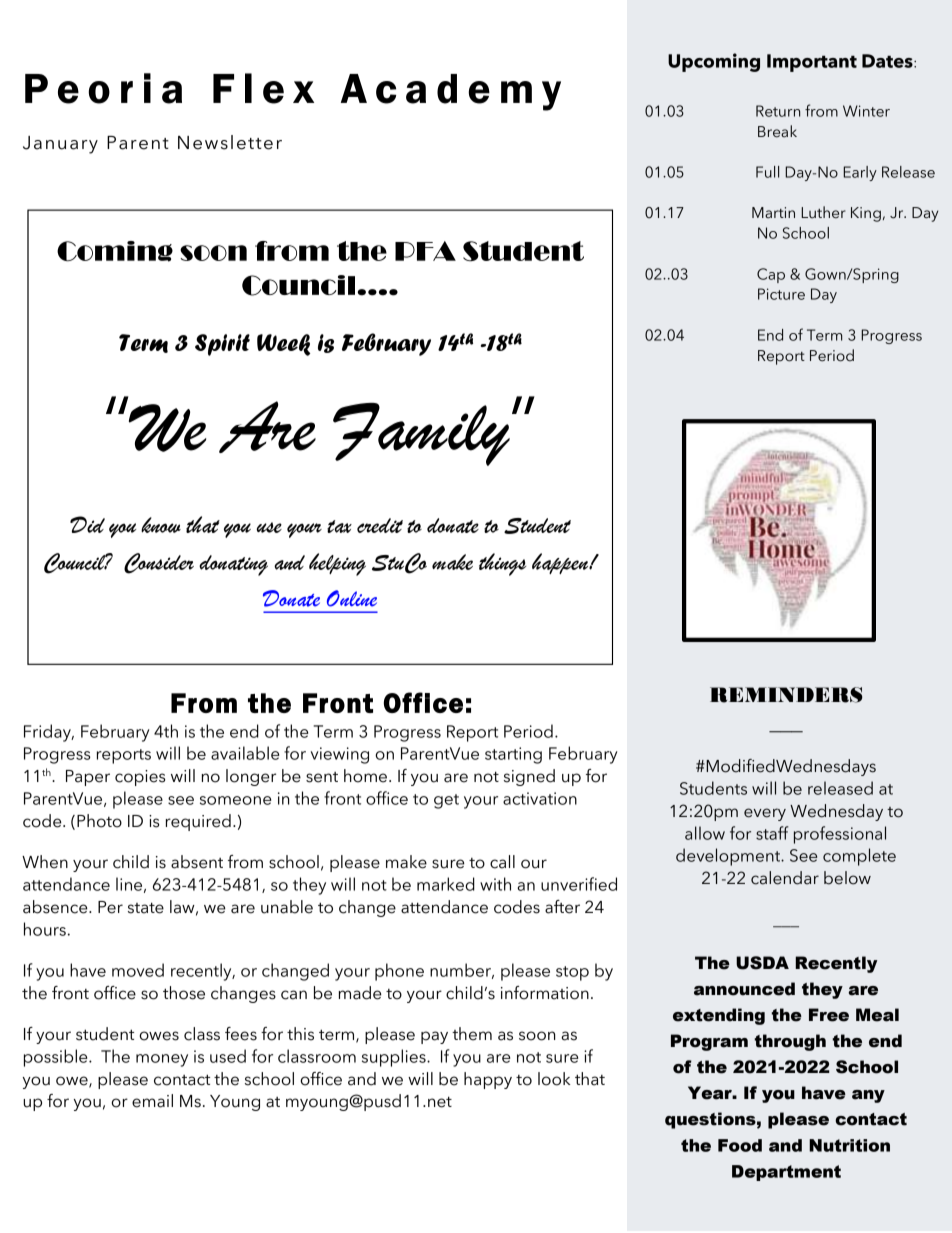 This screenshot has height=1233, width=952. Describe the element at coordinates (425, 251) in the screenshot. I see `PFA` at that location.
